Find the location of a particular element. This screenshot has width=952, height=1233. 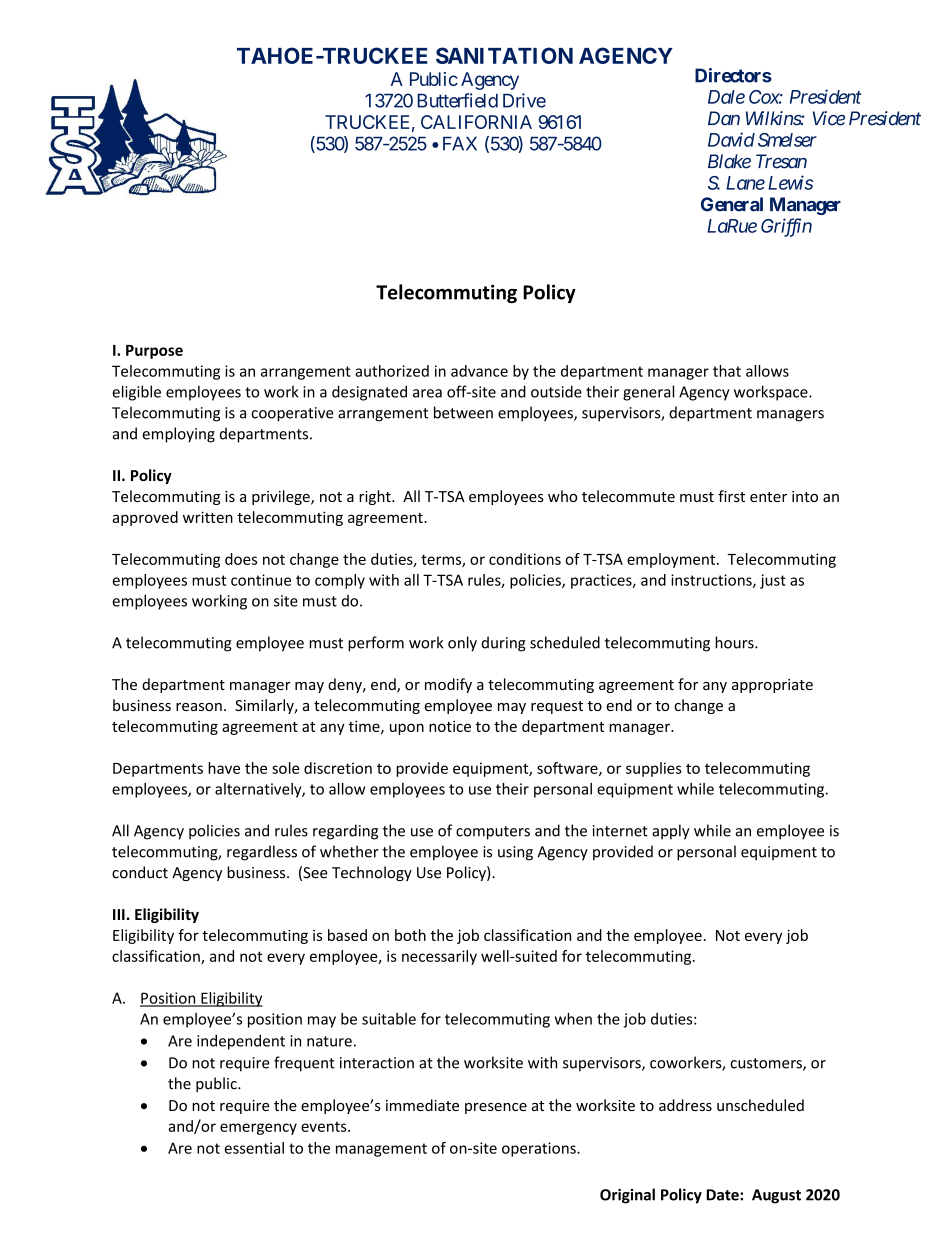

Butterfield is located at coordinates (457, 100).
